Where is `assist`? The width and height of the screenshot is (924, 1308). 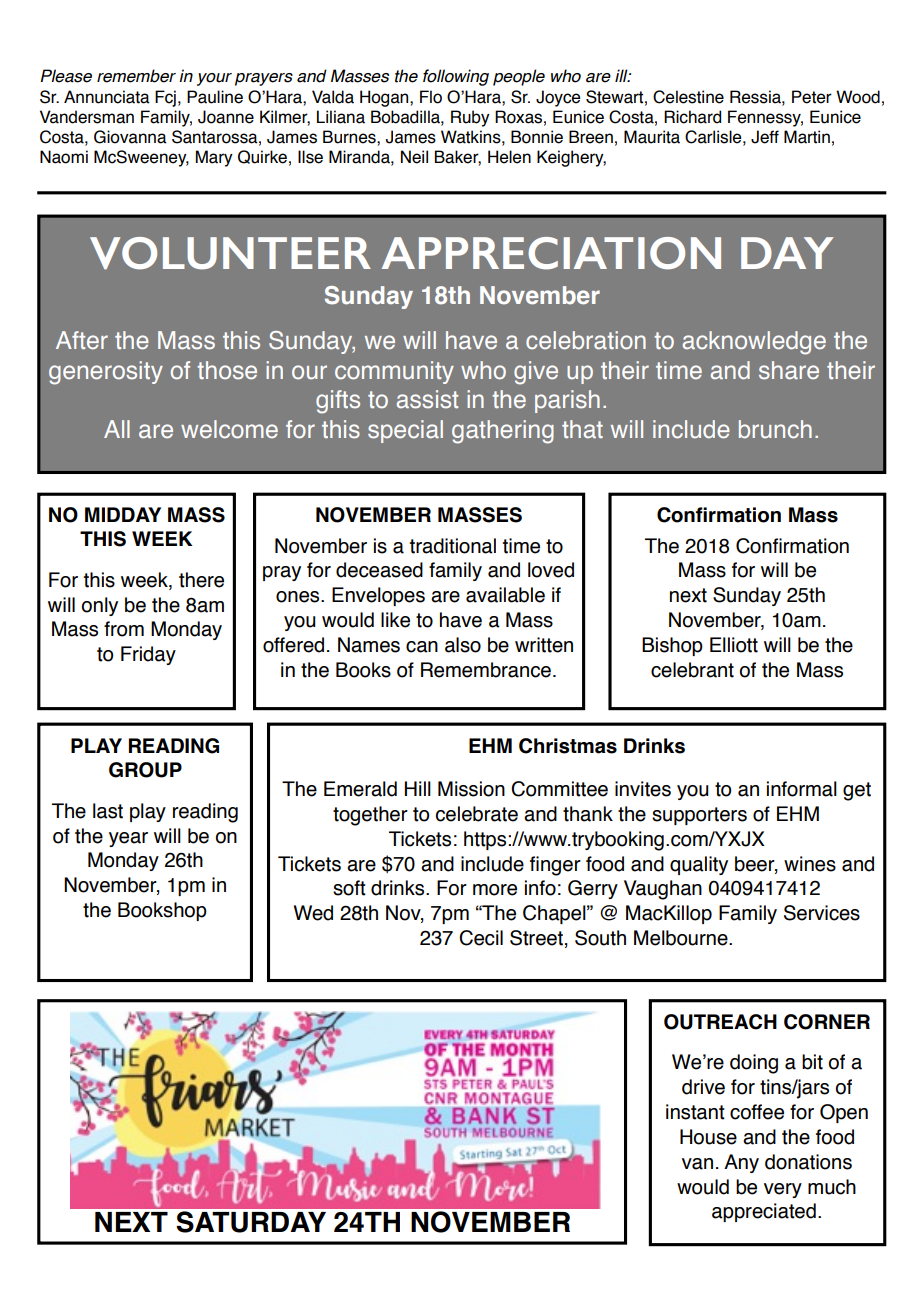 assist is located at coordinates (427, 399).
